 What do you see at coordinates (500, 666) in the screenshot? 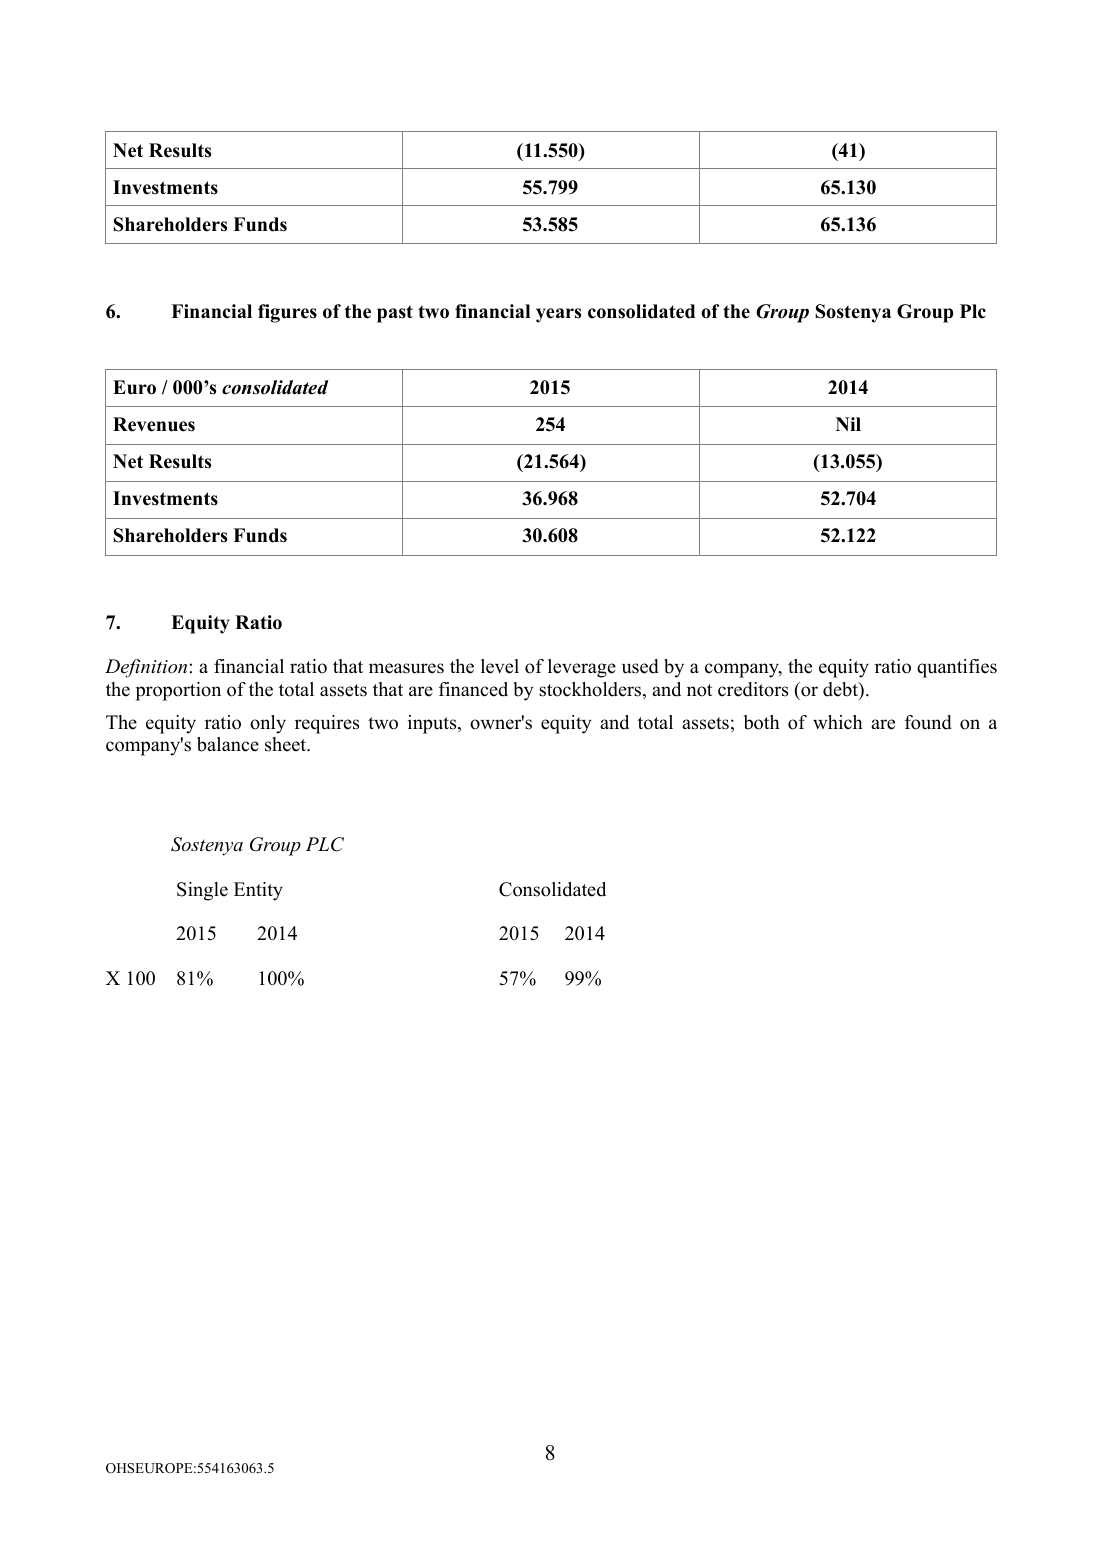
I see `level` at bounding box center [500, 666].
